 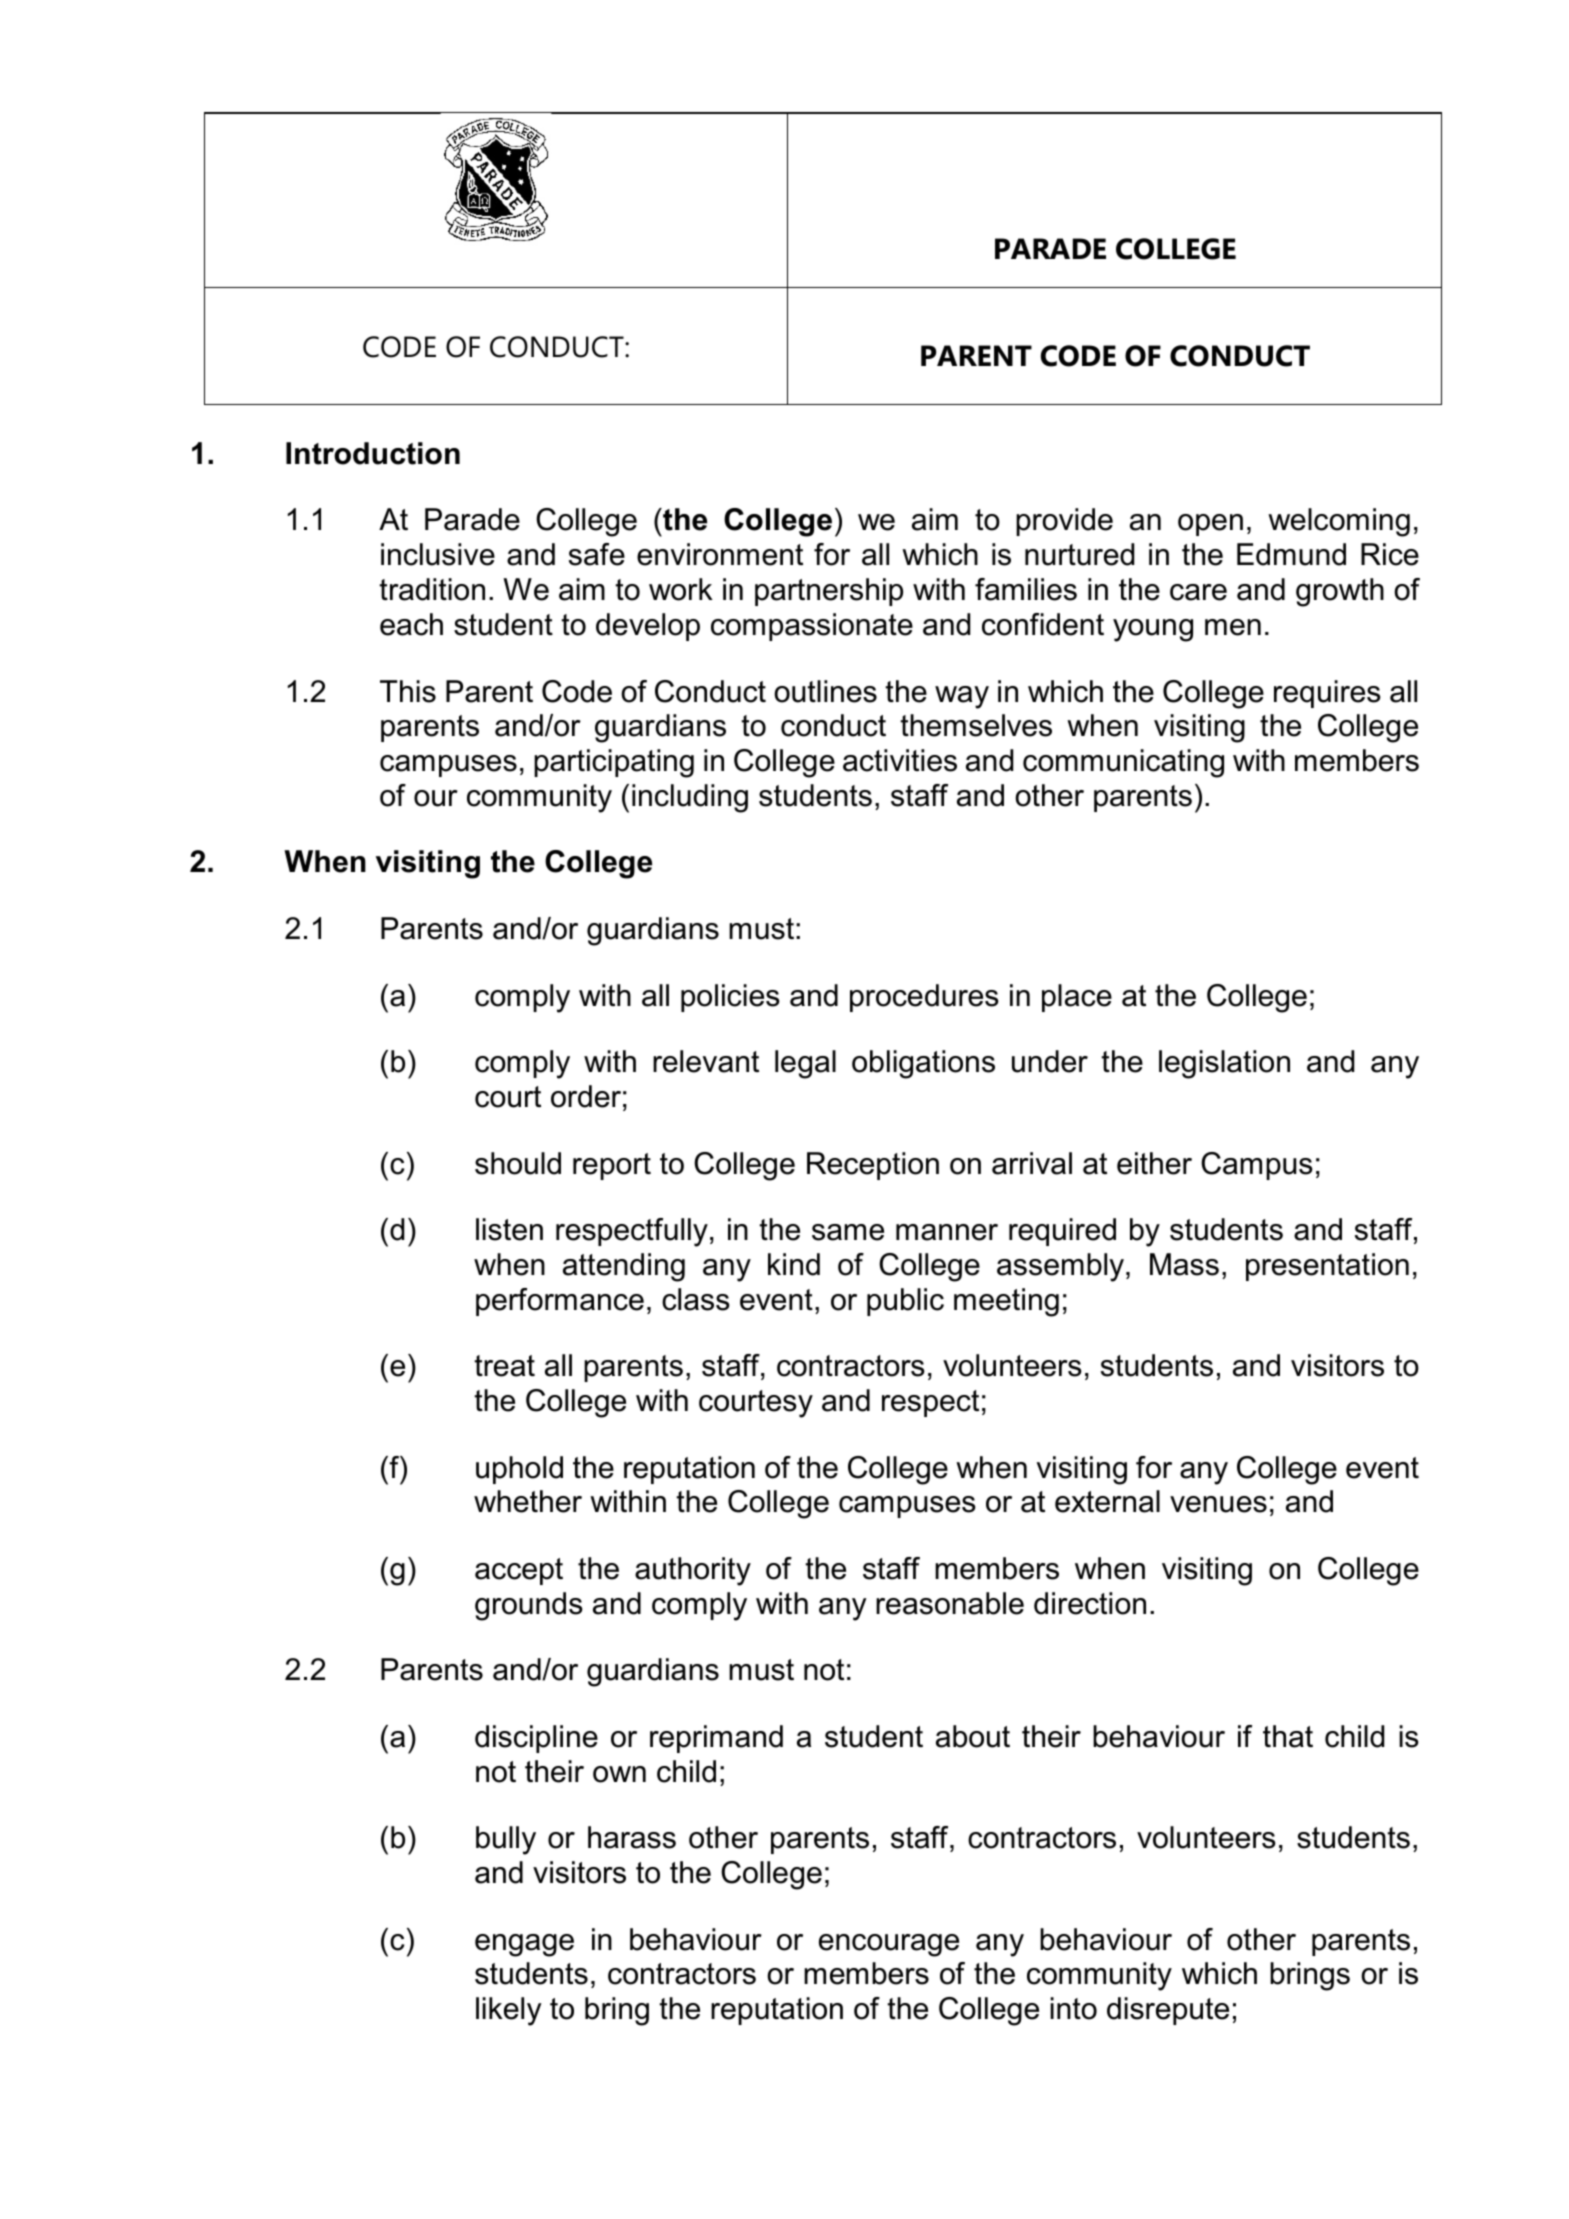 I want to click on open, so click(x=1210, y=525).
